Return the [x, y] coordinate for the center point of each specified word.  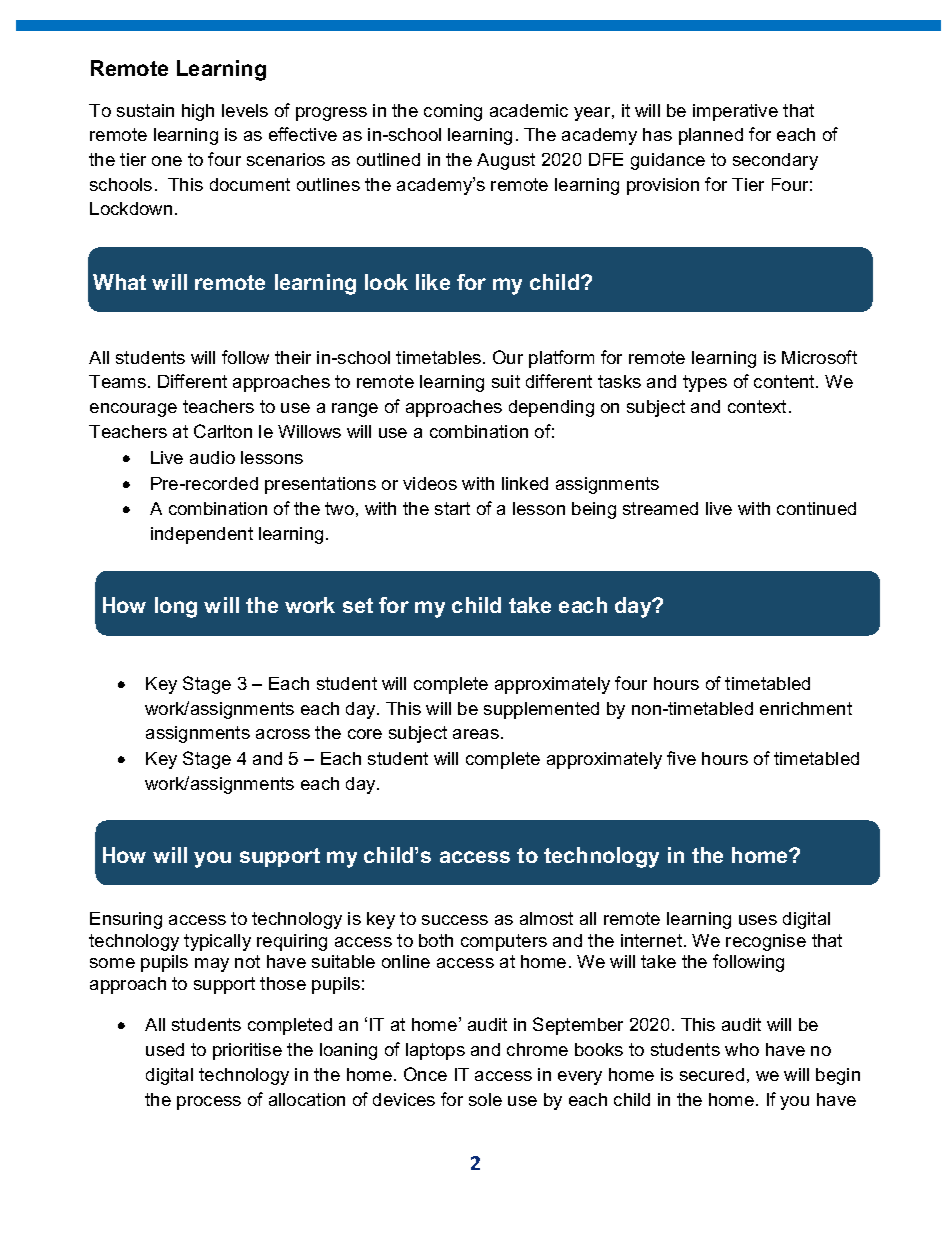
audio [212, 457]
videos [430, 483]
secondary [775, 161]
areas [476, 734]
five [681, 758]
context [757, 406]
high [198, 112]
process [209, 1103]
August [506, 161]
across [283, 734]
